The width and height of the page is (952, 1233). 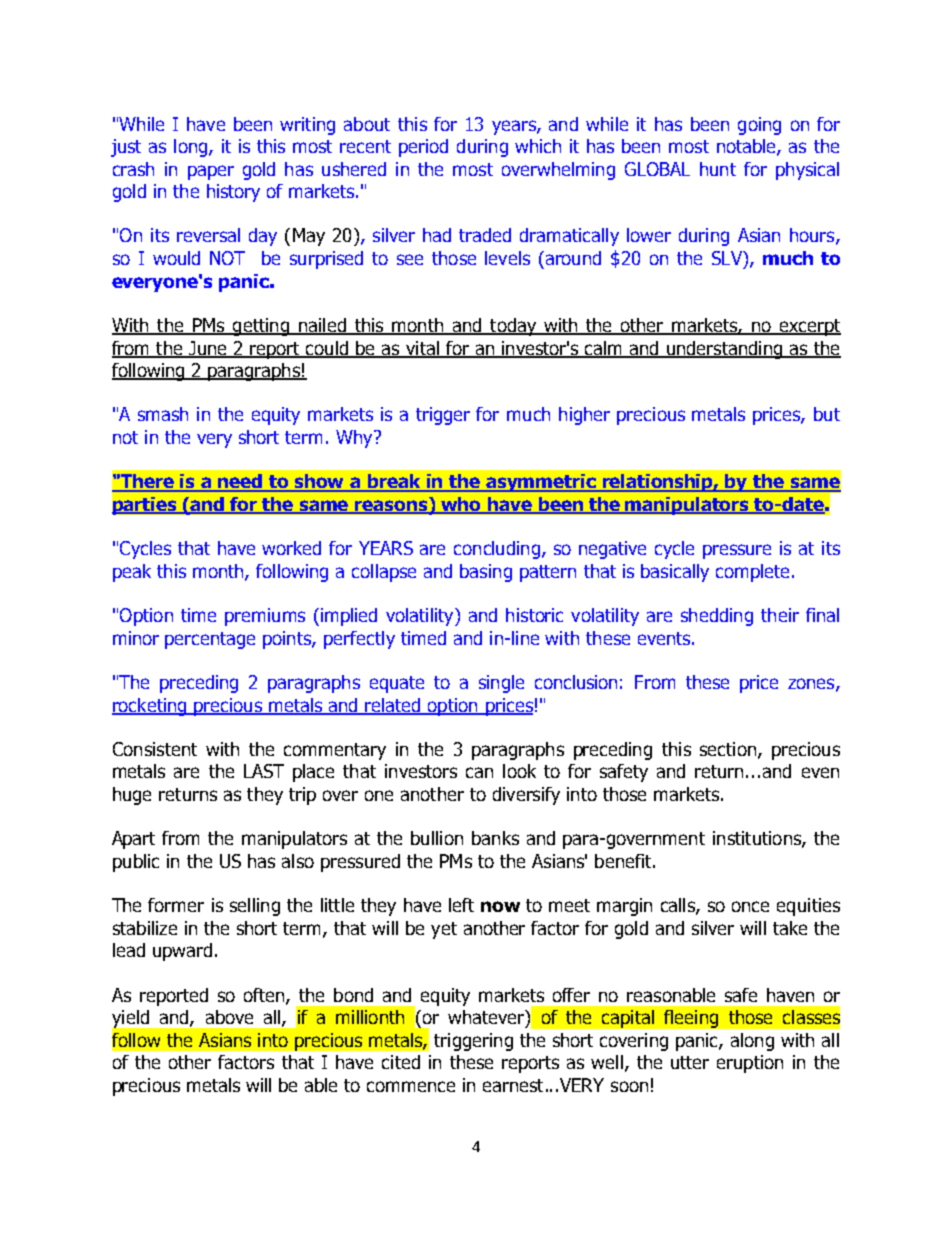 I want to click on benefit, so click(x=624, y=861).
